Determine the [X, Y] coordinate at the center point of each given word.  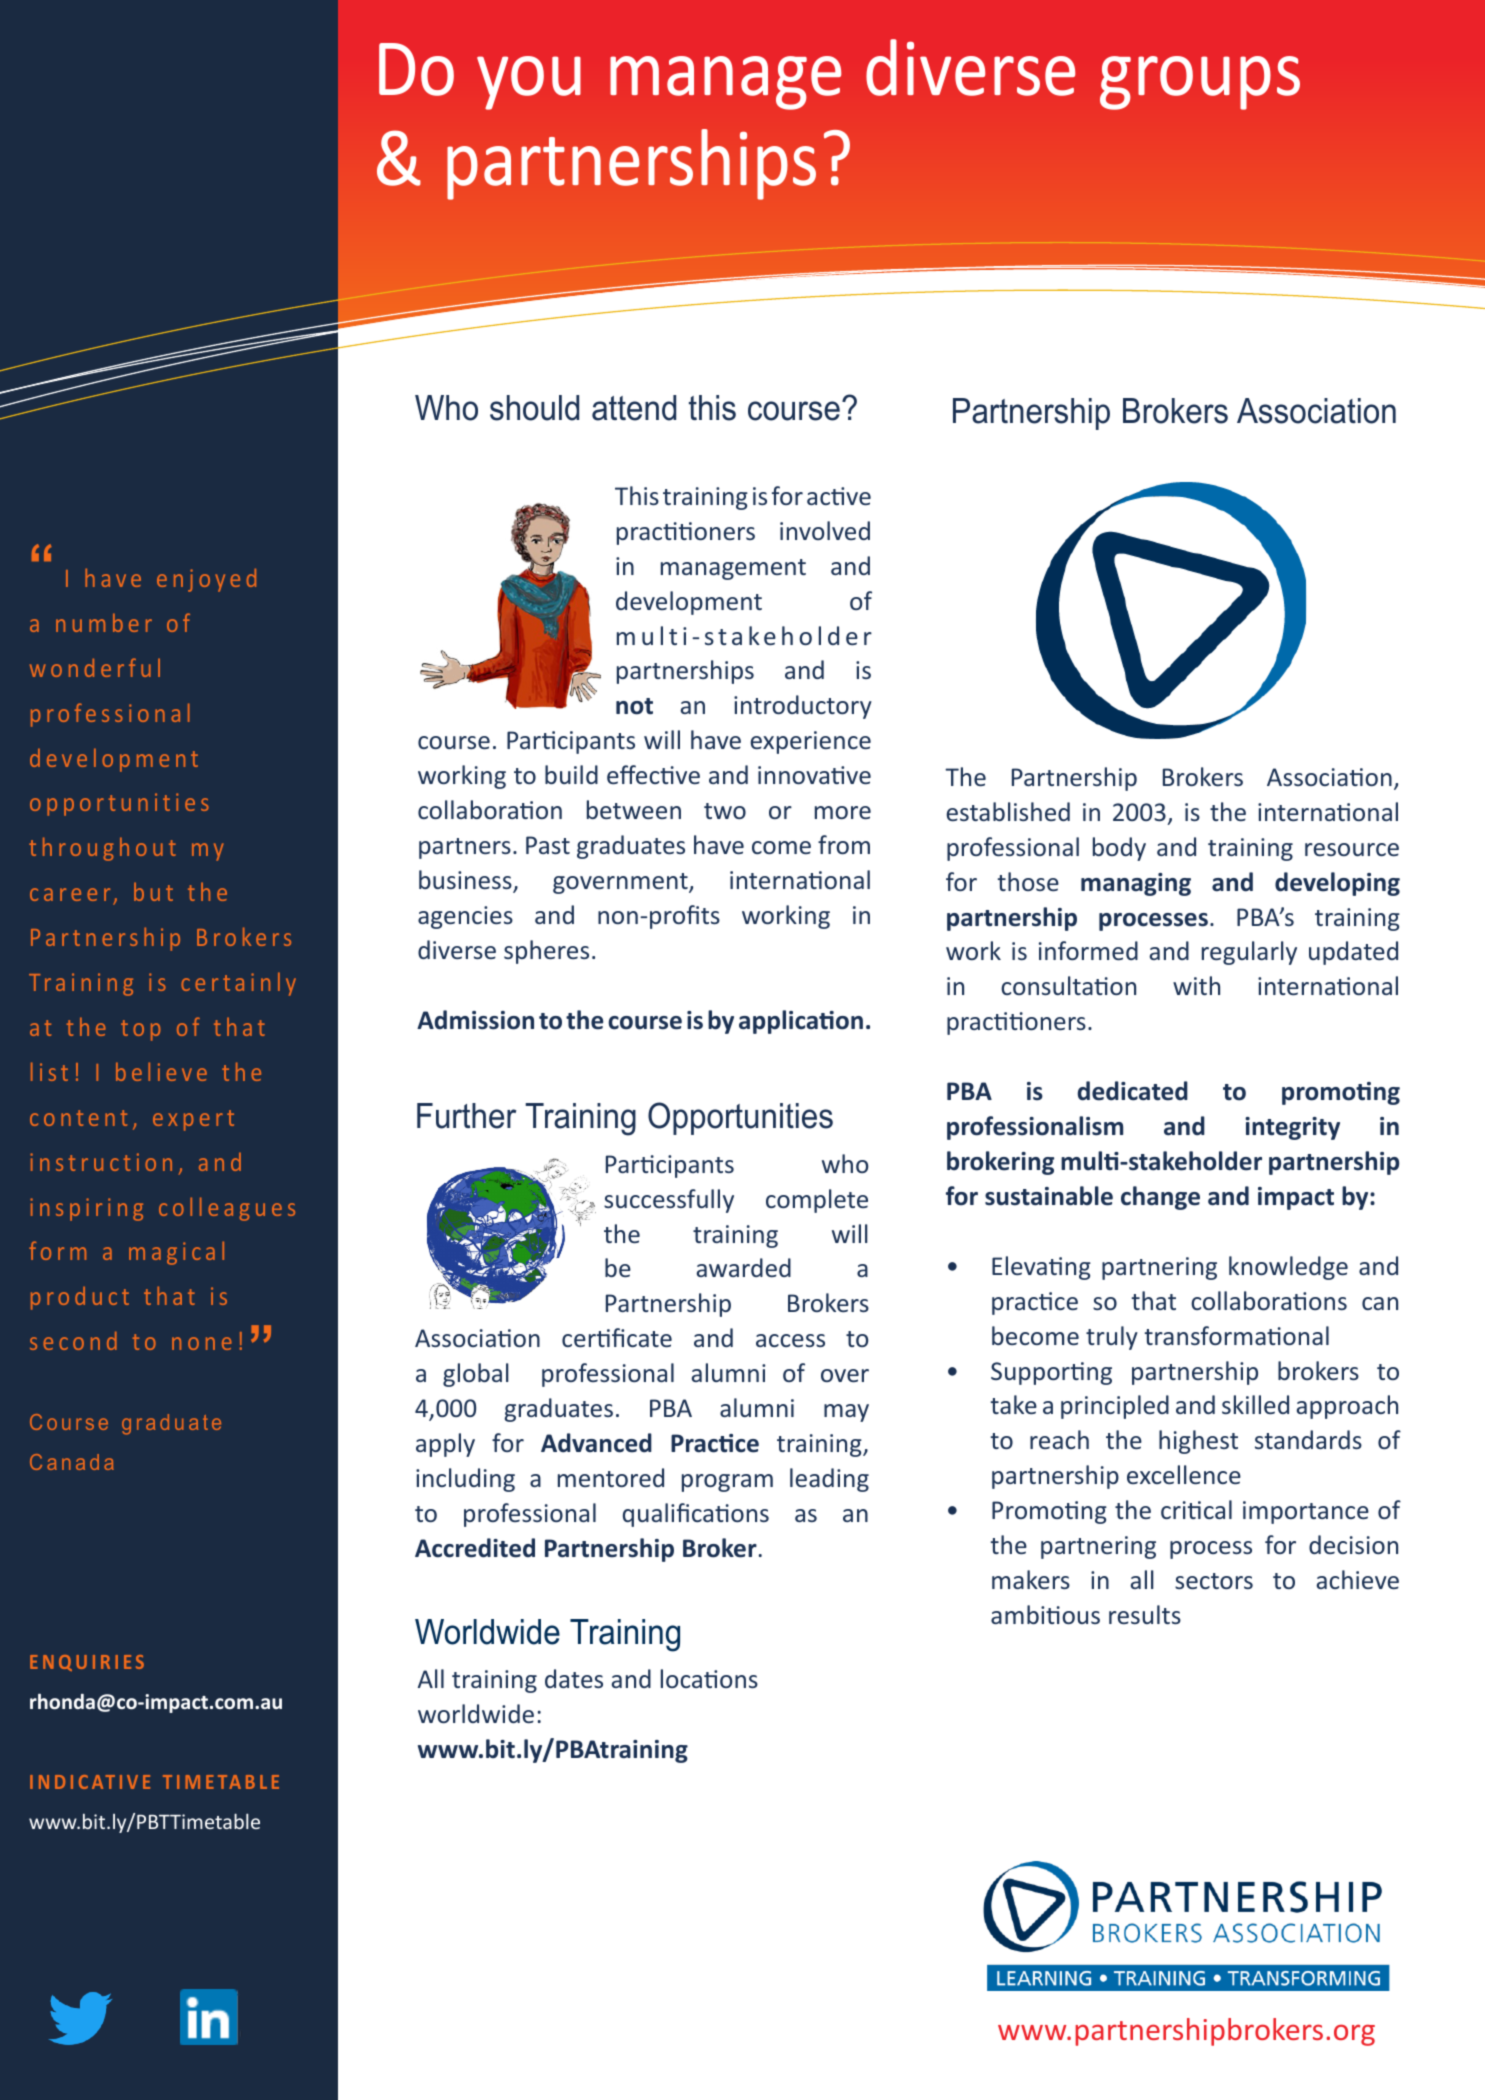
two [725, 811]
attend [634, 408]
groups [1200, 83]
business [466, 881]
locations [709, 1678]
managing [1136, 884]
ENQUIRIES [87, 1663]
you [529, 83]
